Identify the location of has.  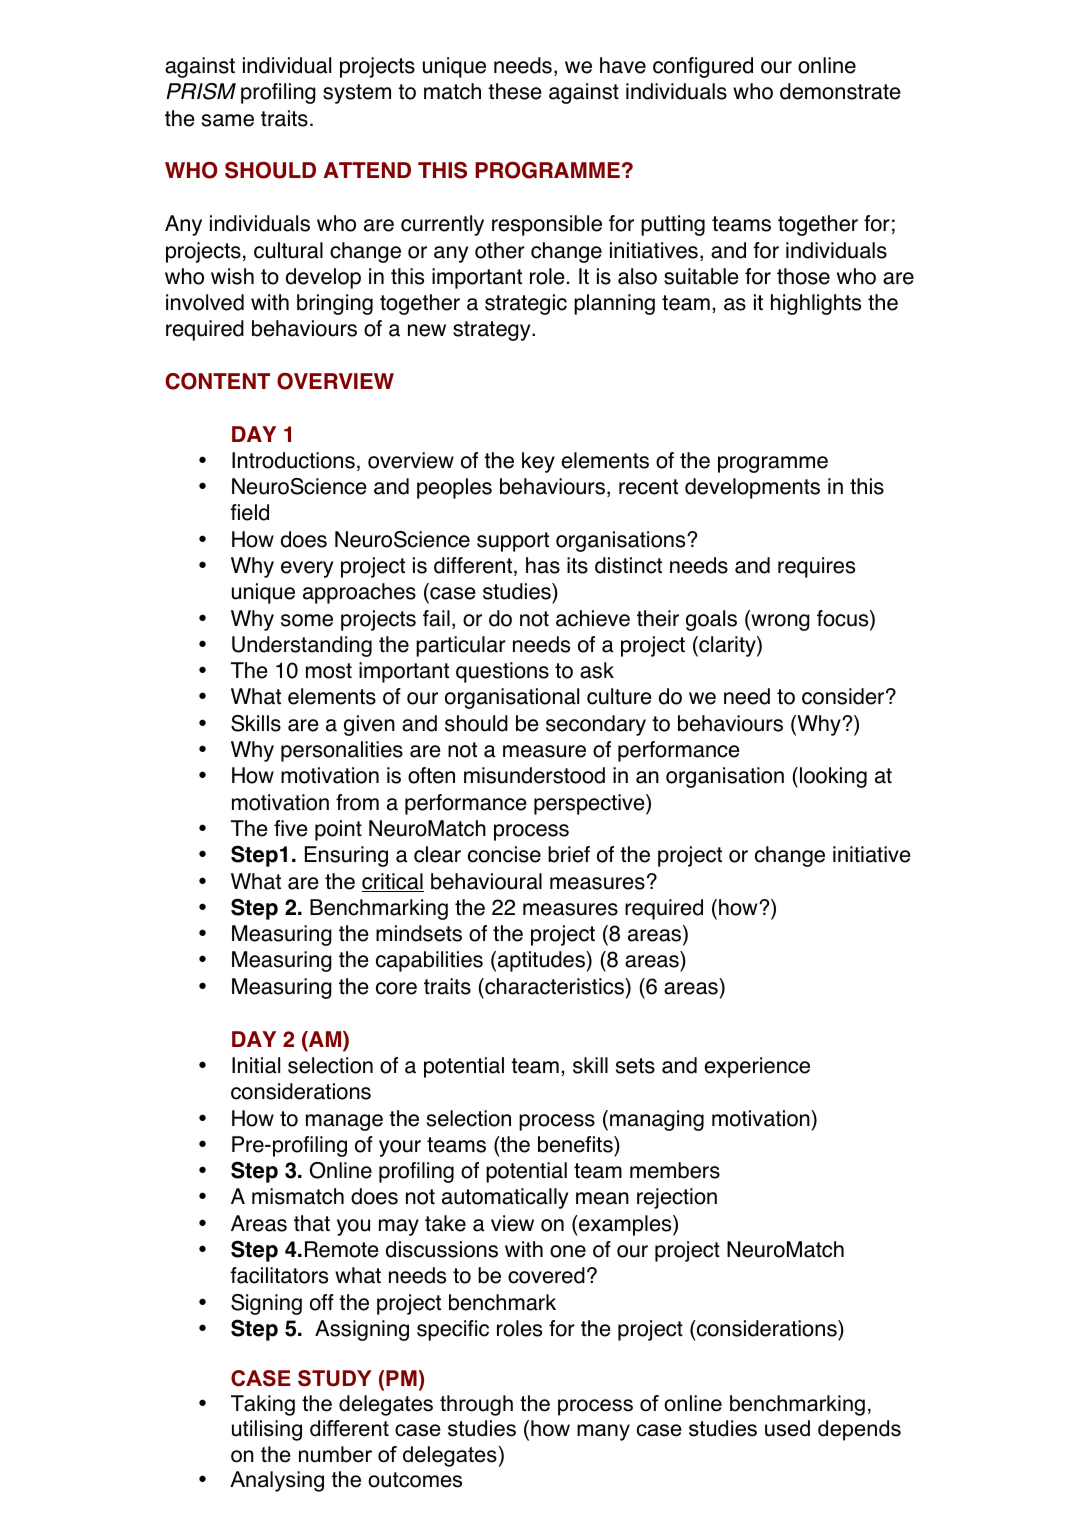
(543, 565).
